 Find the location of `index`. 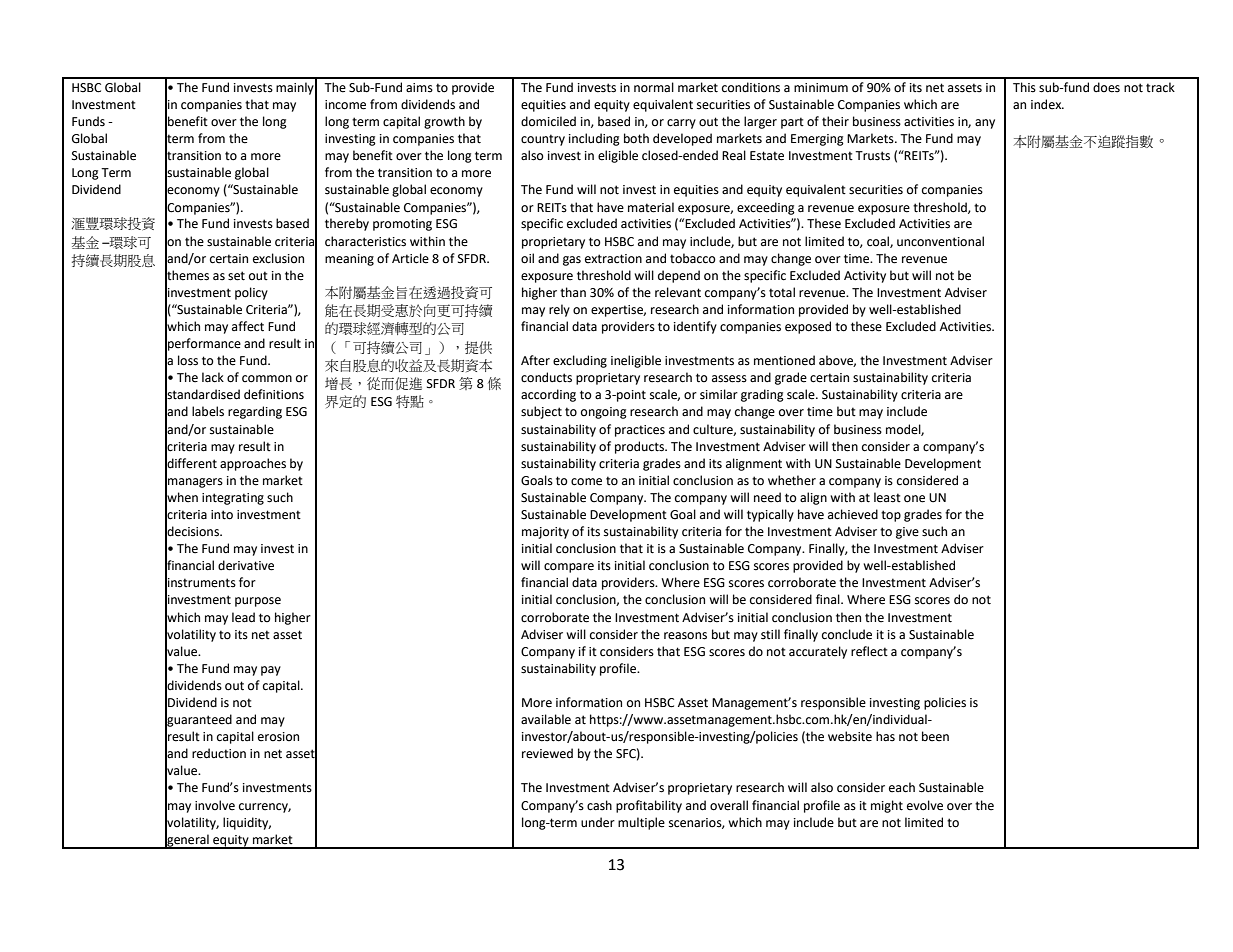

index is located at coordinates (1047, 104).
